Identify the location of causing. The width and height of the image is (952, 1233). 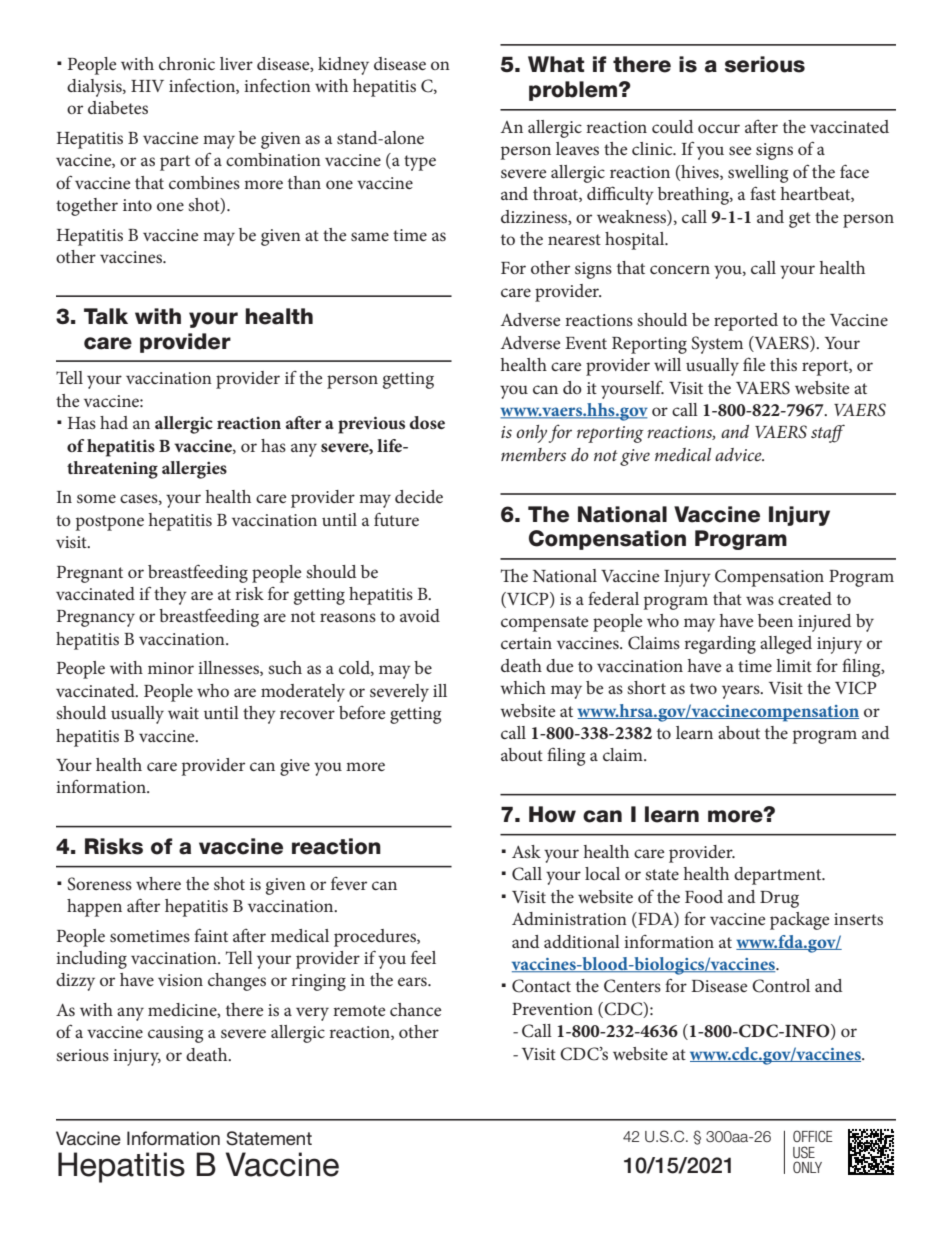
(175, 1034).
